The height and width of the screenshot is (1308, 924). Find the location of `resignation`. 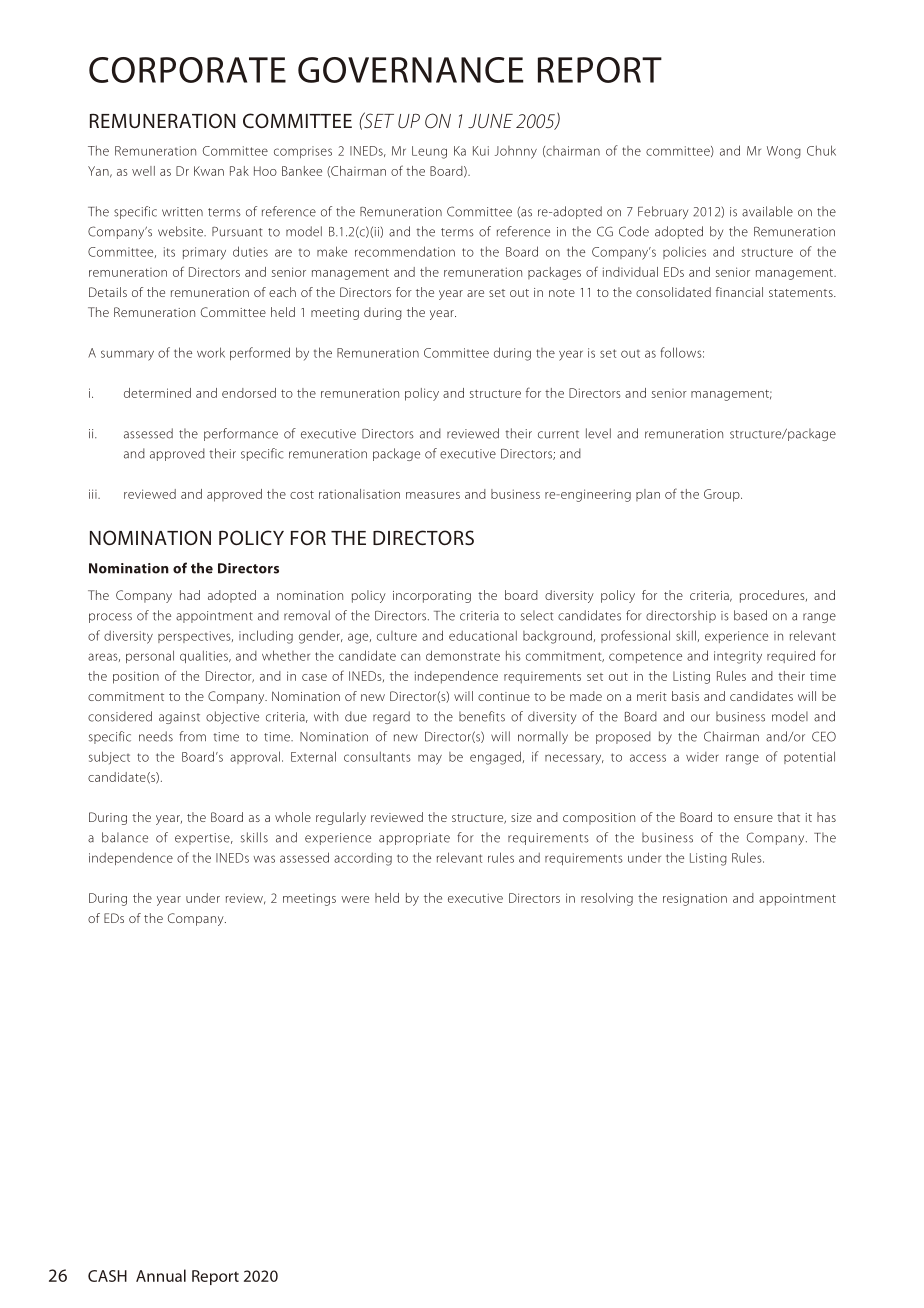

resignation is located at coordinates (695, 899).
